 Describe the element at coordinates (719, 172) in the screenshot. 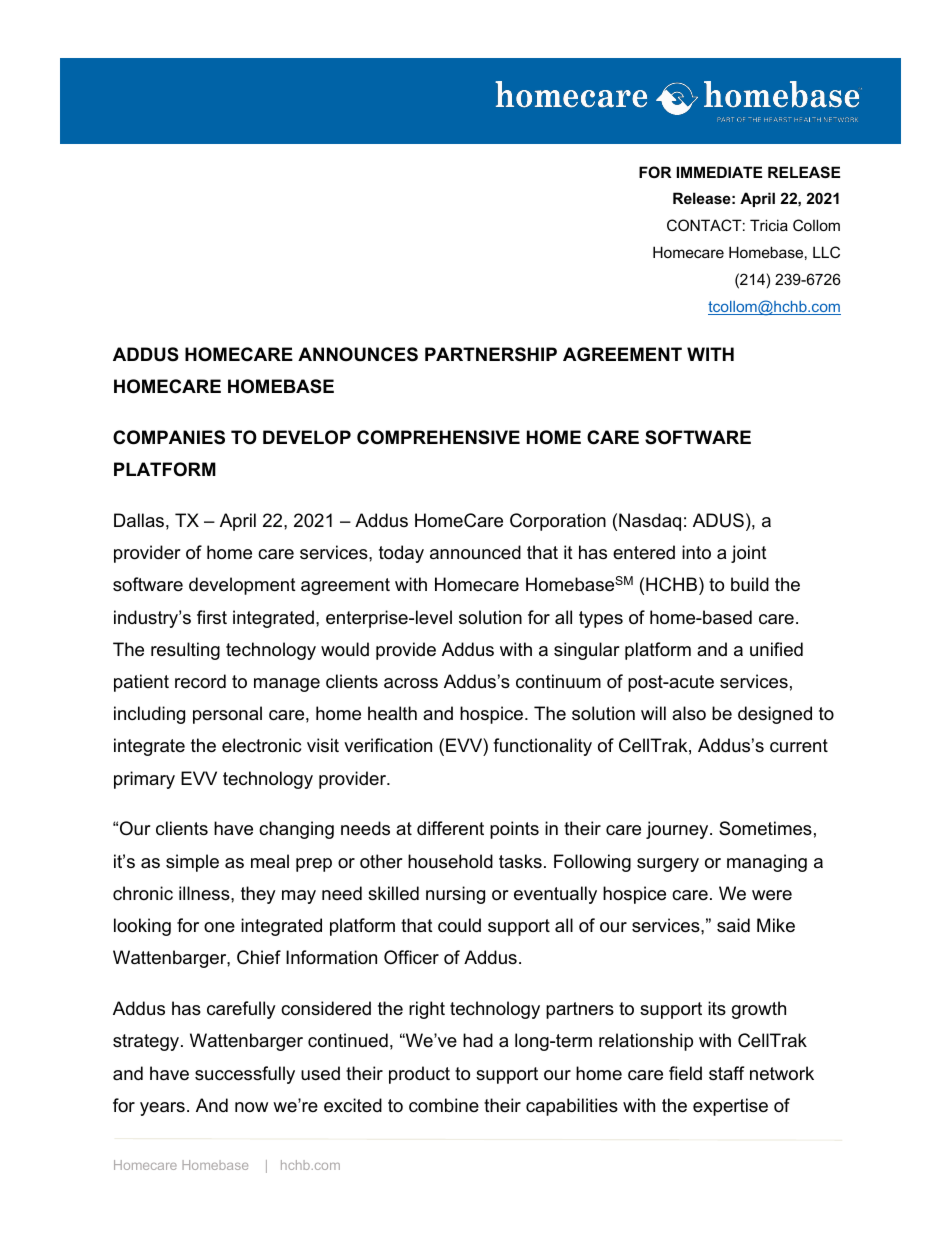

I see `IMMEDIATE` at that location.
